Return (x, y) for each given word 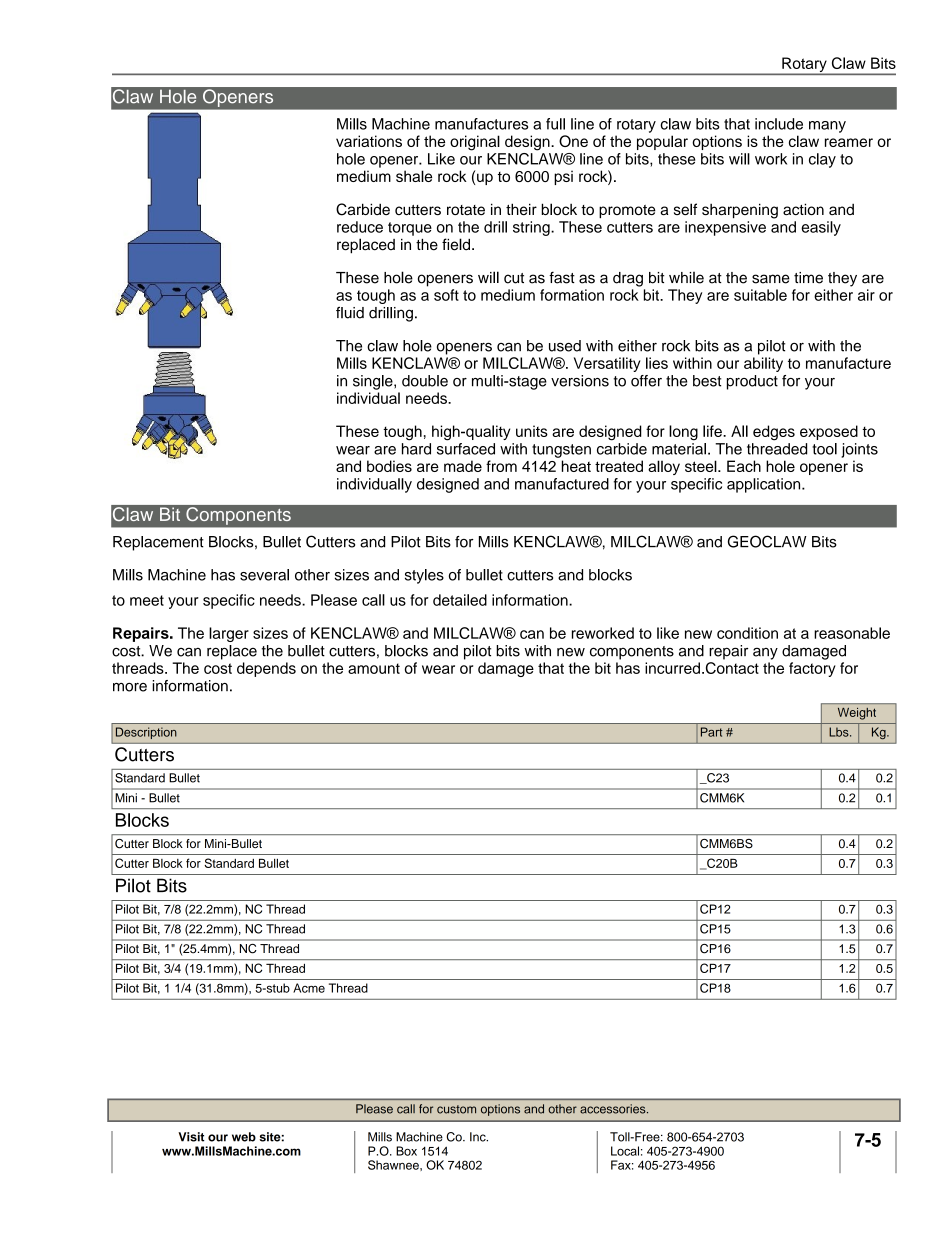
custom (456, 1109)
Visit (191, 1137)
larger (229, 634)
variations (369, 141)
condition (747, 633)
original (475, 143)
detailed (460, 600)
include (779, 124)
